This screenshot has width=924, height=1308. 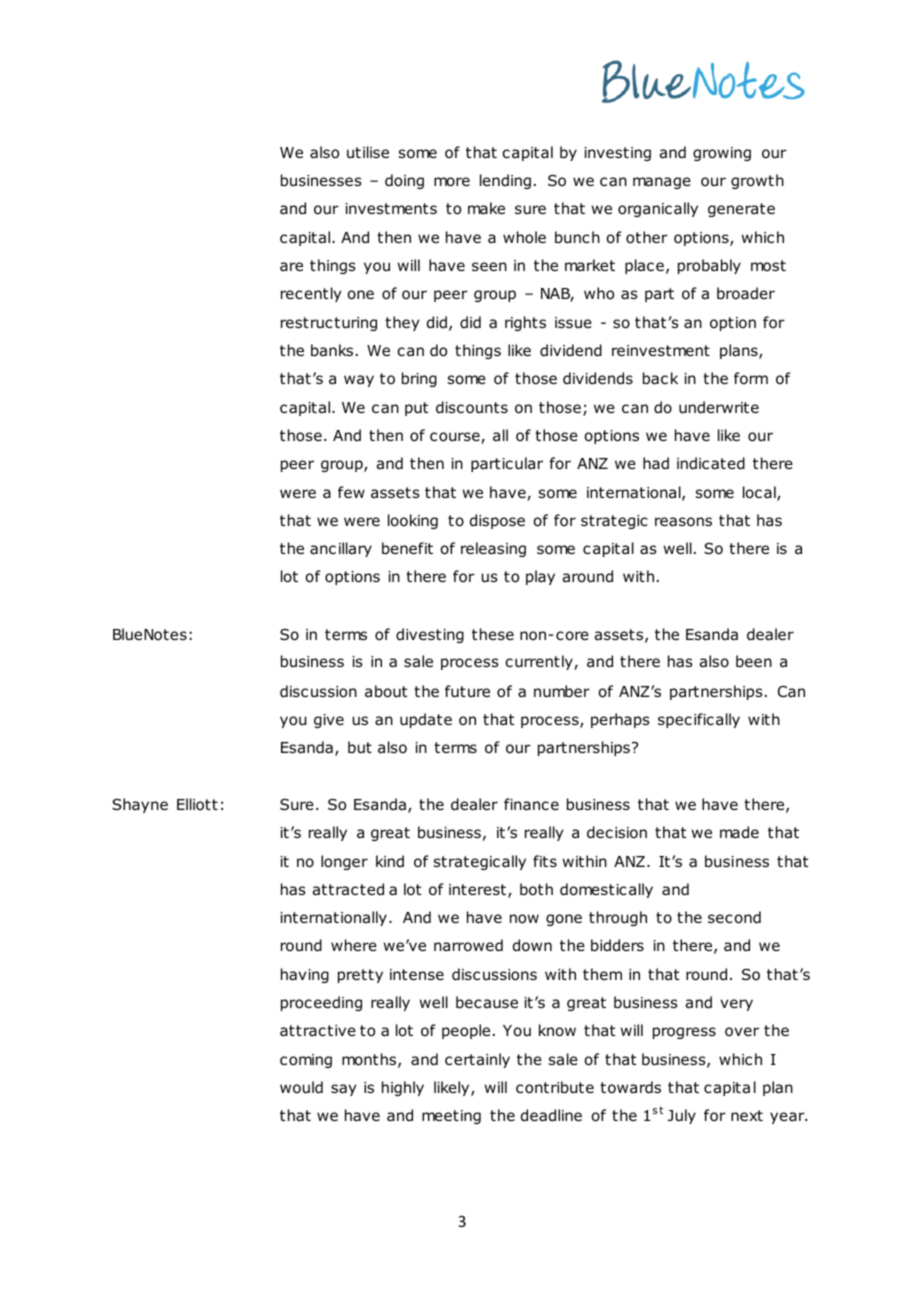 I want to click on these, so click(x=493, y=634).
